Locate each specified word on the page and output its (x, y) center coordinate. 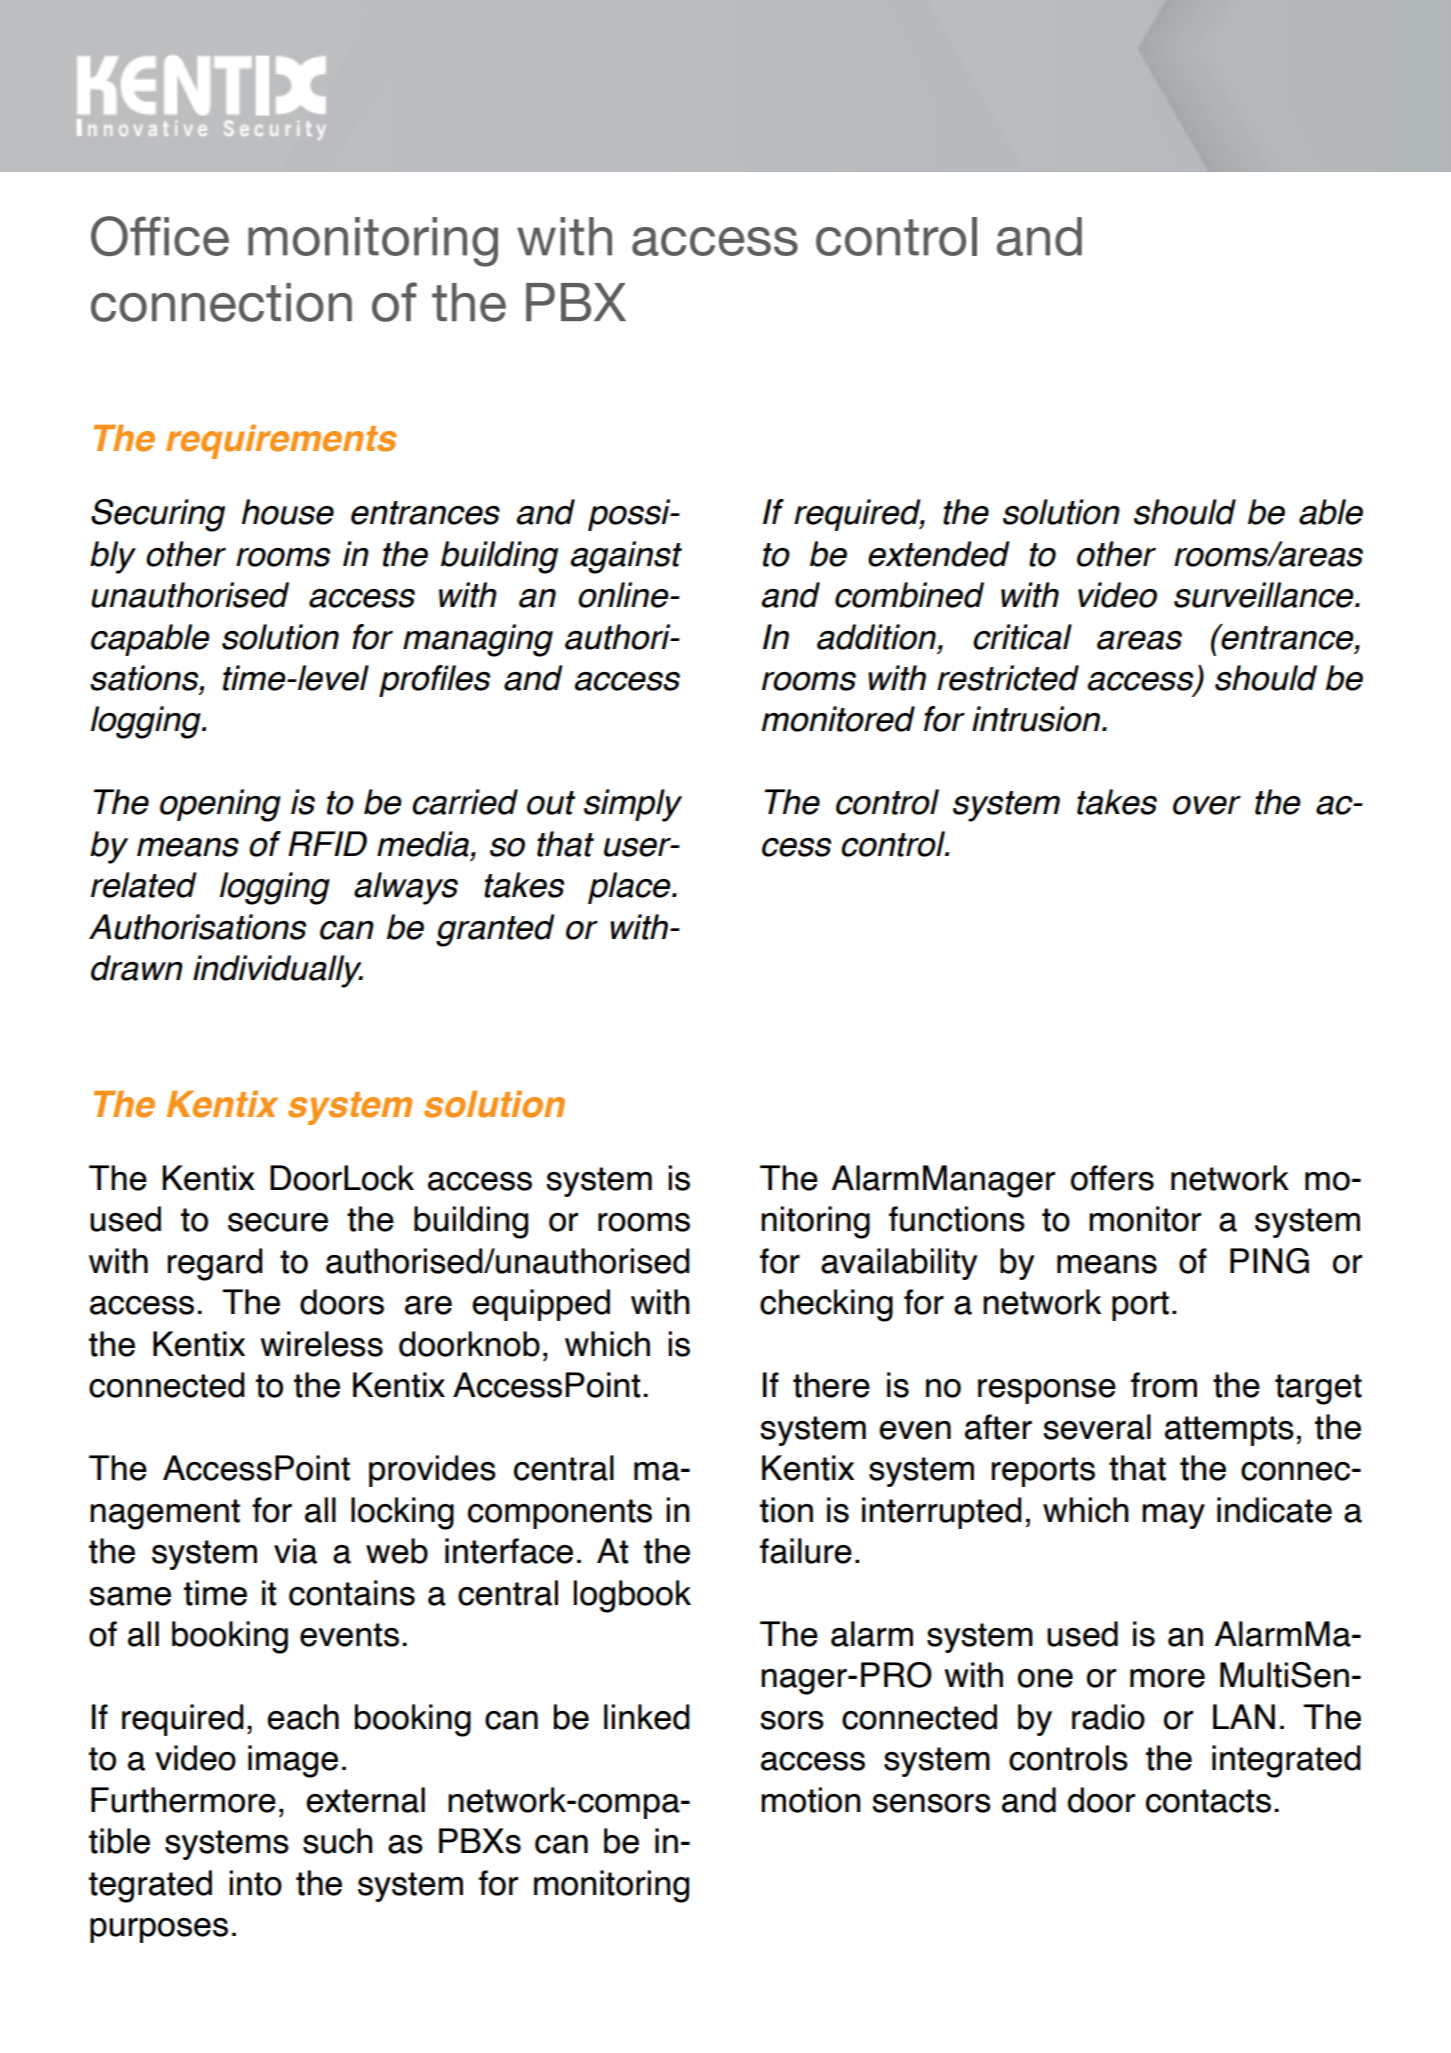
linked (647, 1717)
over (1207, 805)
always (406, 888)
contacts (1208, 1801)
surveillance (1265, 595)
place (630, 888)
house (288, 512)
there (831, 1385)
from (1164, 1385)
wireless (321, 1344)
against (626, 557)
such (338, 1841)
